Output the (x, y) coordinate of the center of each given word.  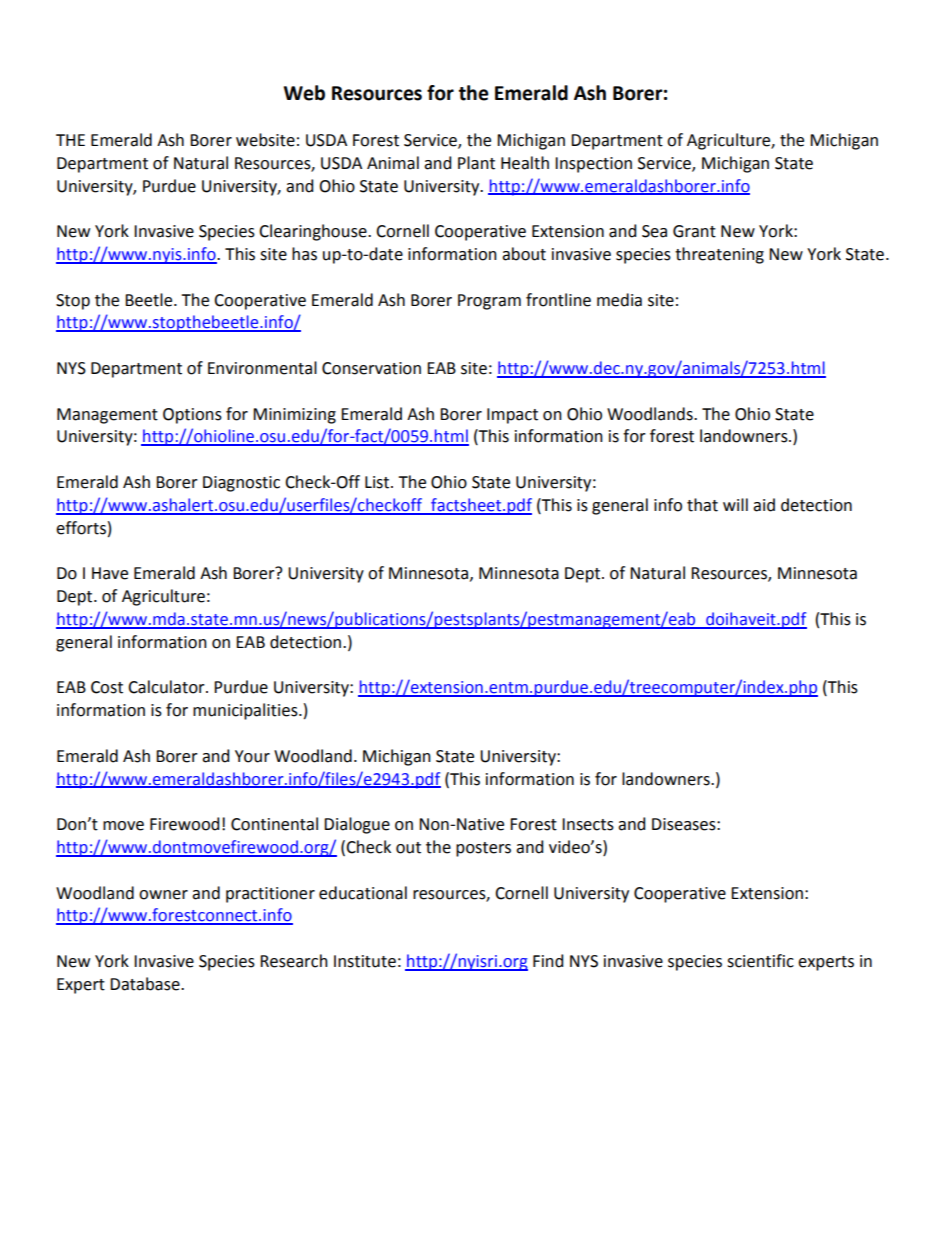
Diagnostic (241, 484)
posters (483, 849)
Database (146, 984)
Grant (694, 231)
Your (252, 756)
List (378, 482)
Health (525, 163)
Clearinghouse (314, 232)
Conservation (371, 368)
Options (192, 416)
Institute (365, 961)
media (619, 300)
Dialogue (357, 825)
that (702, 505)
